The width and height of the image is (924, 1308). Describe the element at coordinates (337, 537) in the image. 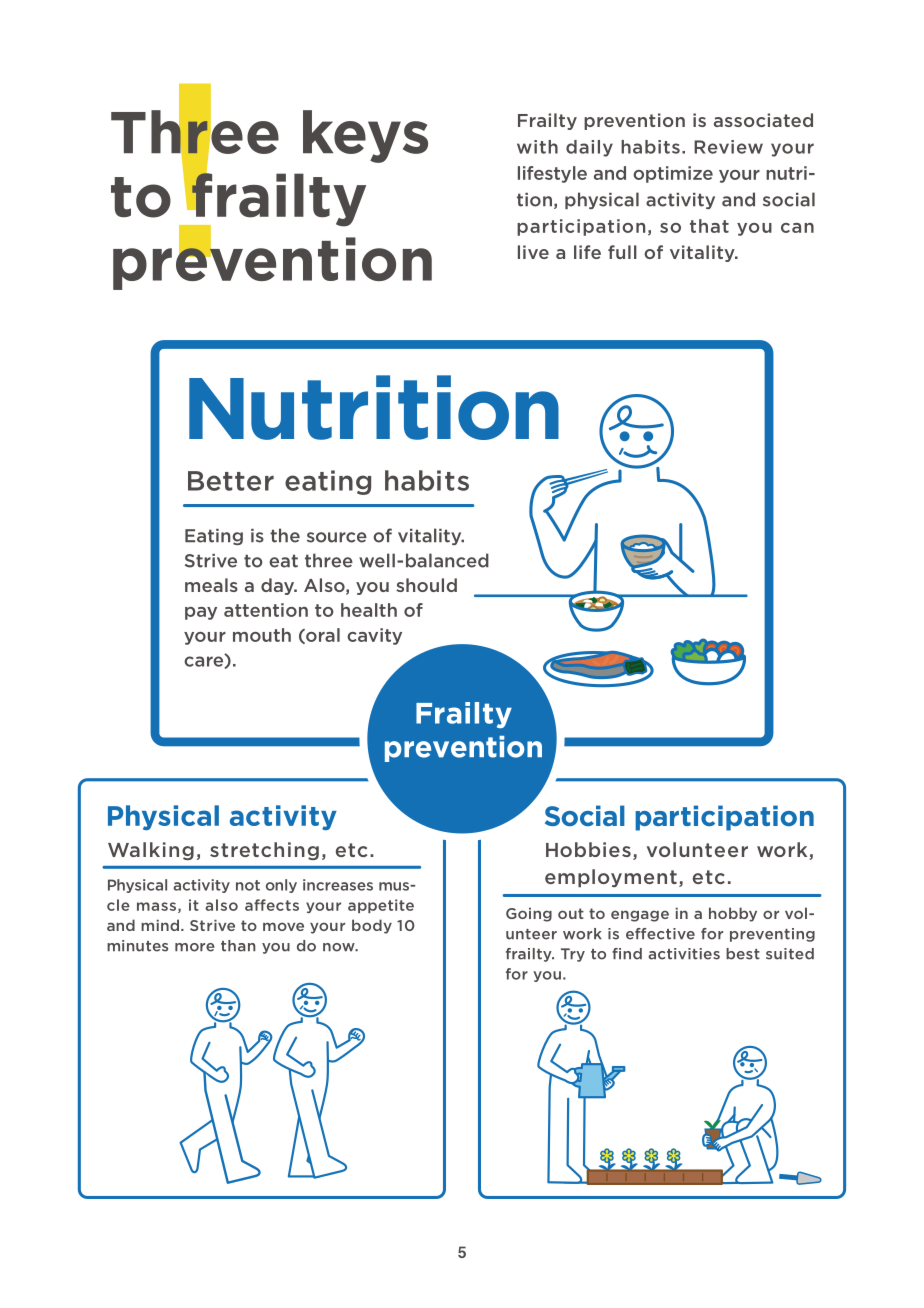

I see `source` at that location.
